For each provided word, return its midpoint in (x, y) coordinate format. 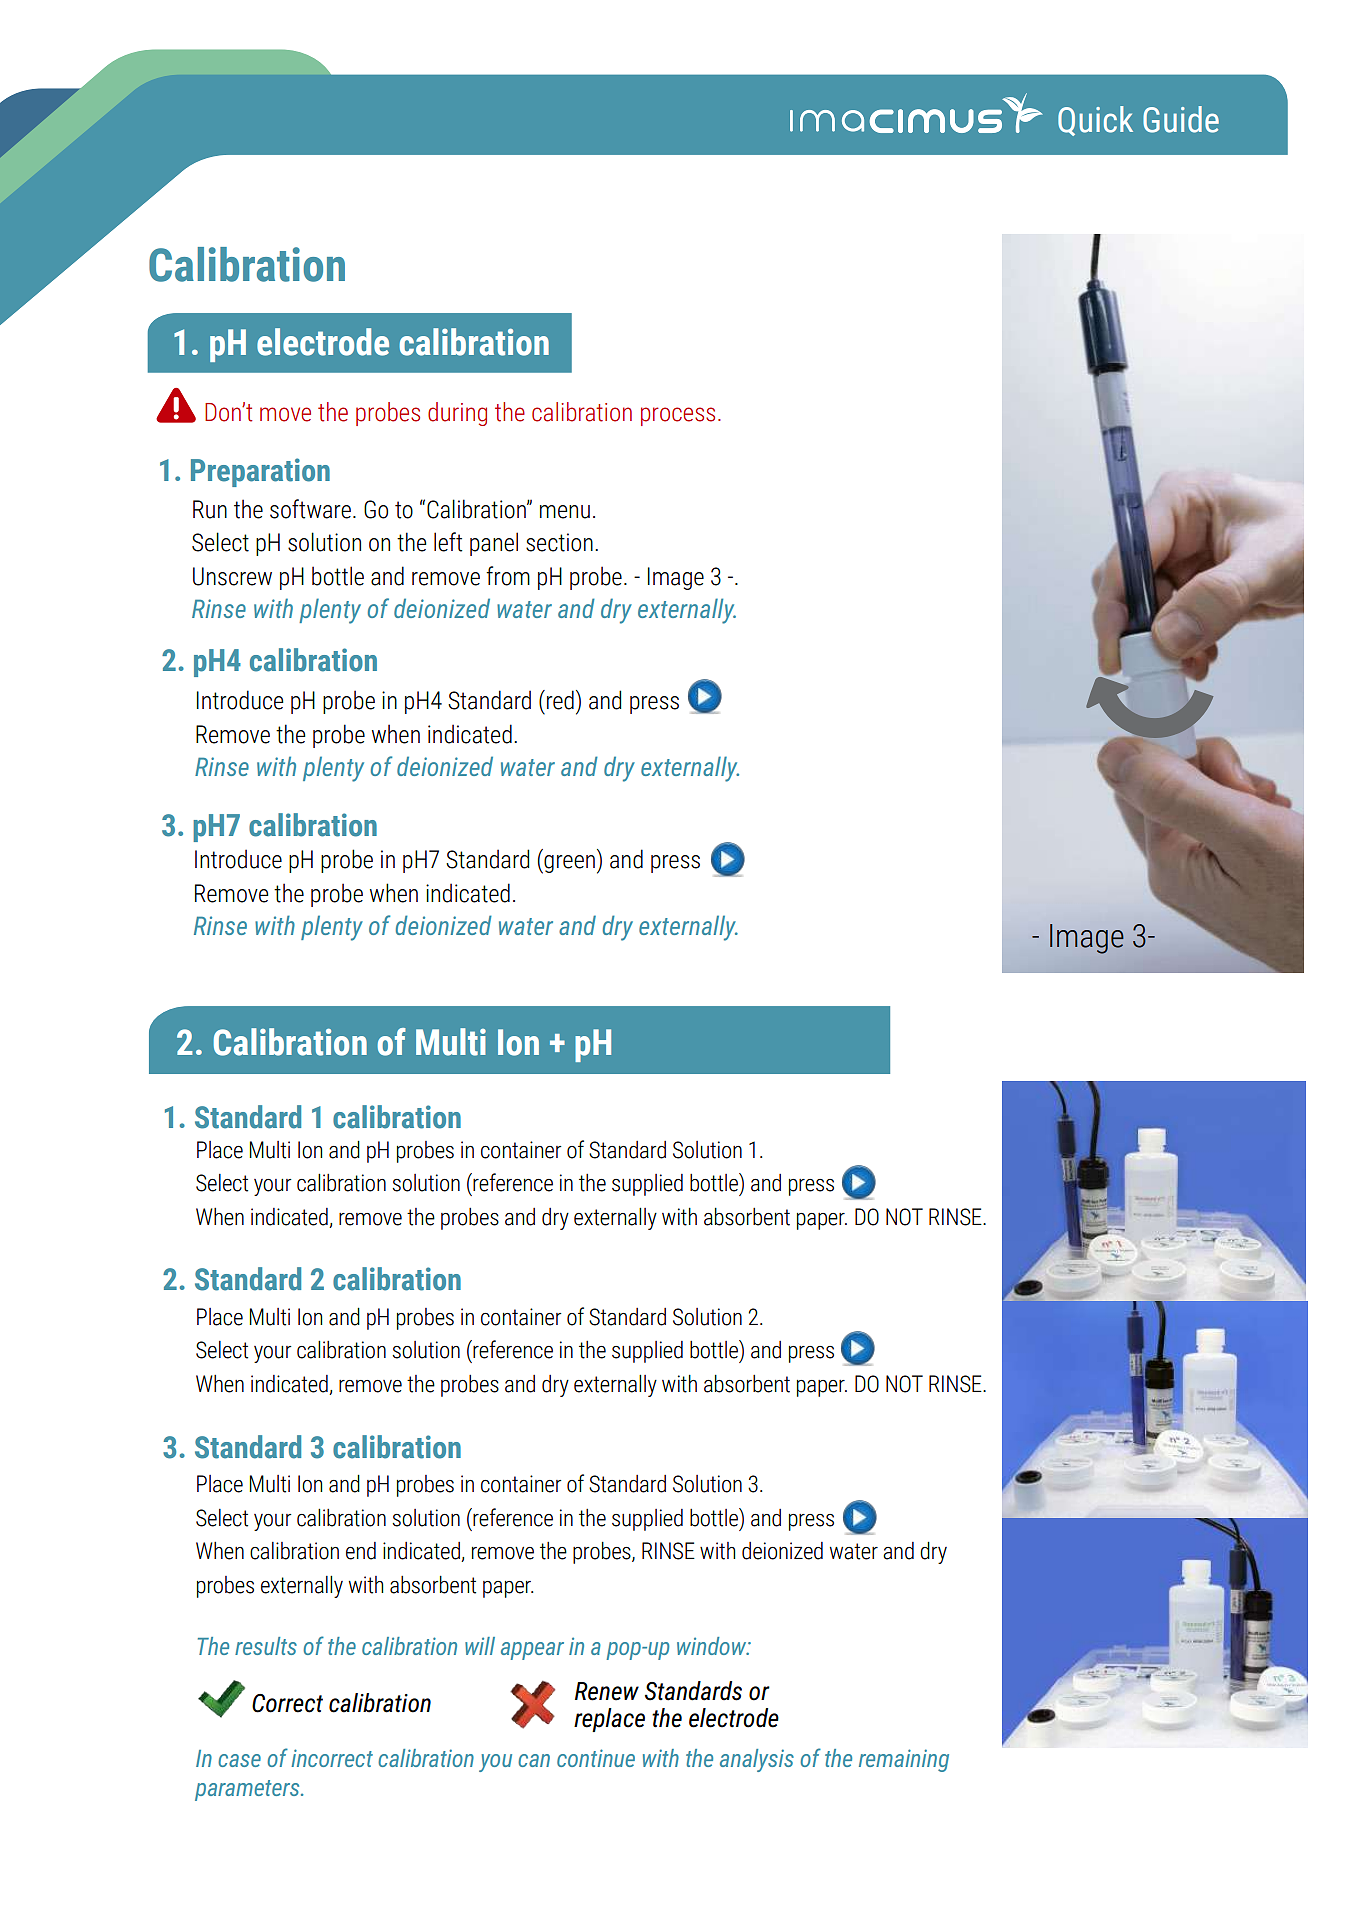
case (239, 1760)
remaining (904, 1760)
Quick (1095, 121)
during (457, 414)
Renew (607, 1691)
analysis (757, 1760)
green (568, 864)
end (361, 1551)
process (678, 416)
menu (565, 512)
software (310, 509)
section (559, 542)
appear (532, 1651)
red (560, 700)
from (508, 576)
